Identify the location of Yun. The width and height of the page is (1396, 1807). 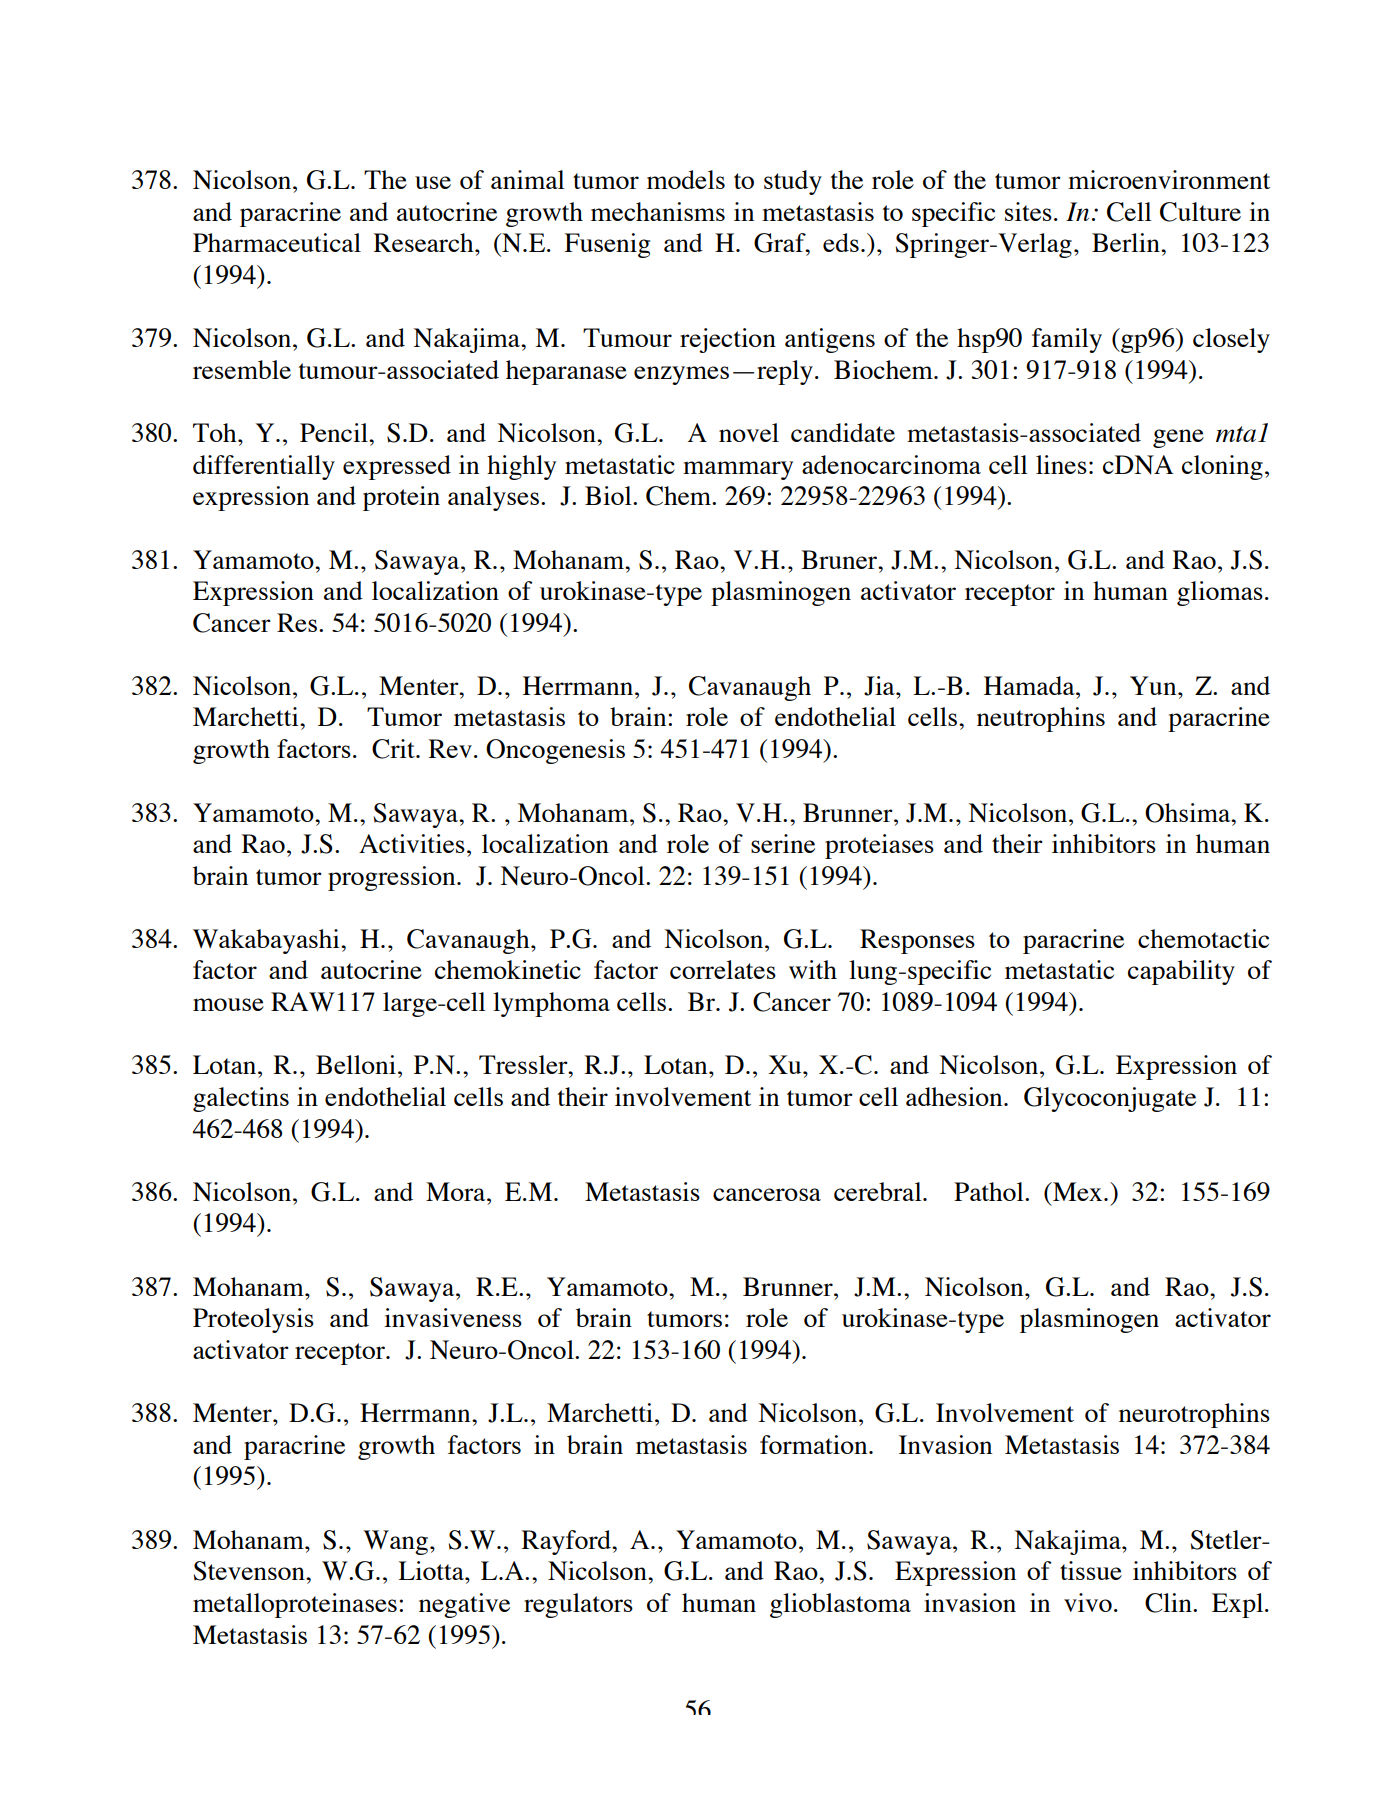
(1154, 685).
